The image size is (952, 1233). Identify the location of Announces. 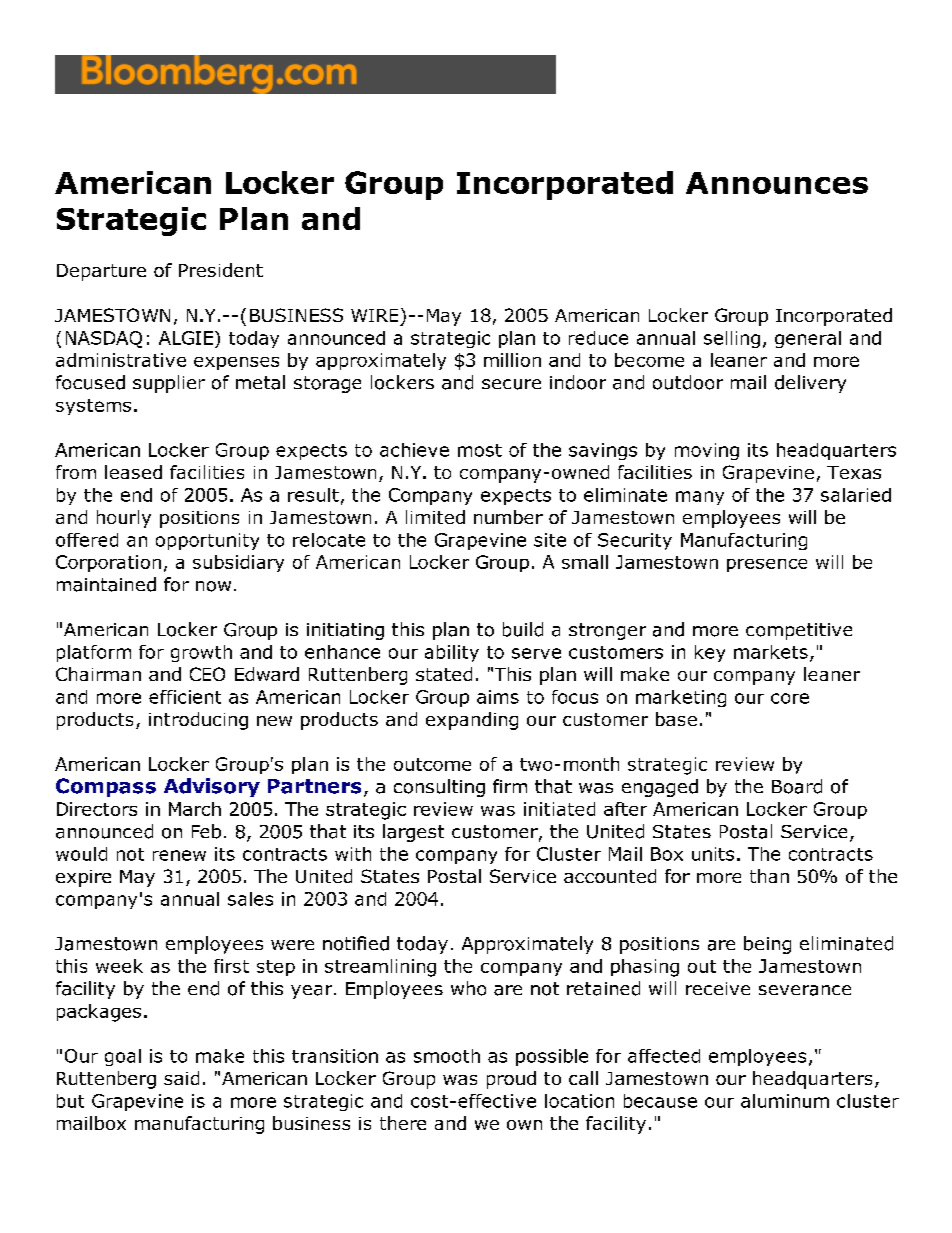
(777, 183).
